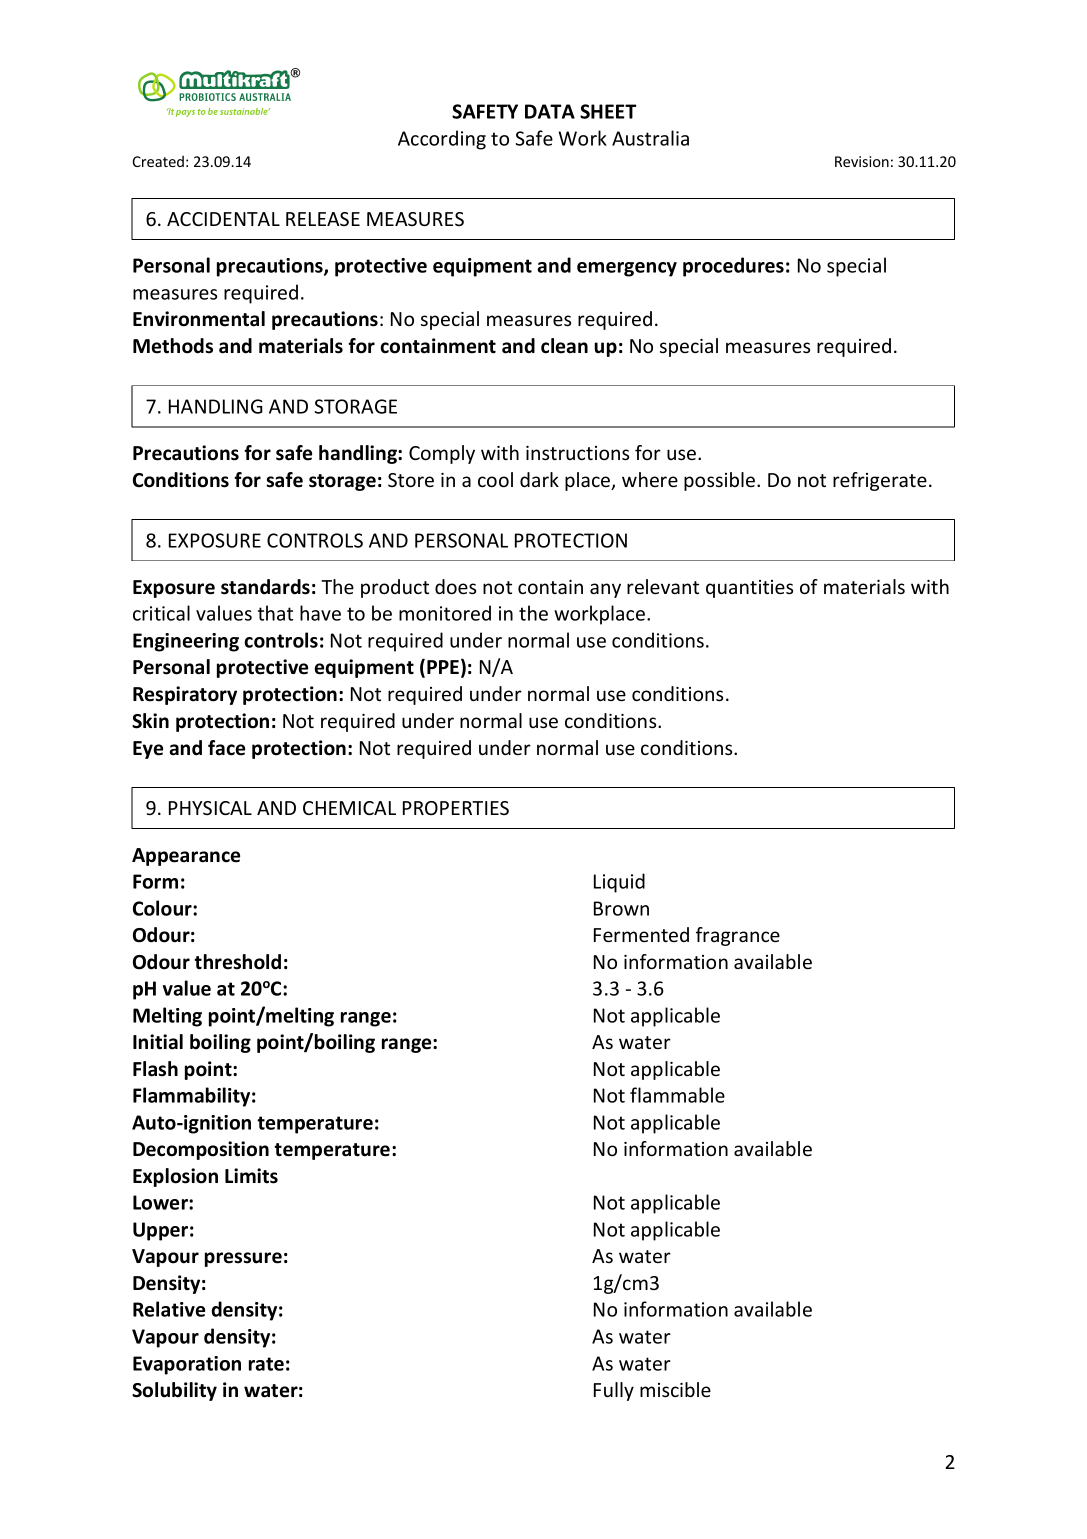 This image has height=1539, width=1087. Describe the element at coordinates (614, 1391) in the image. I see `Fully` at that location.
